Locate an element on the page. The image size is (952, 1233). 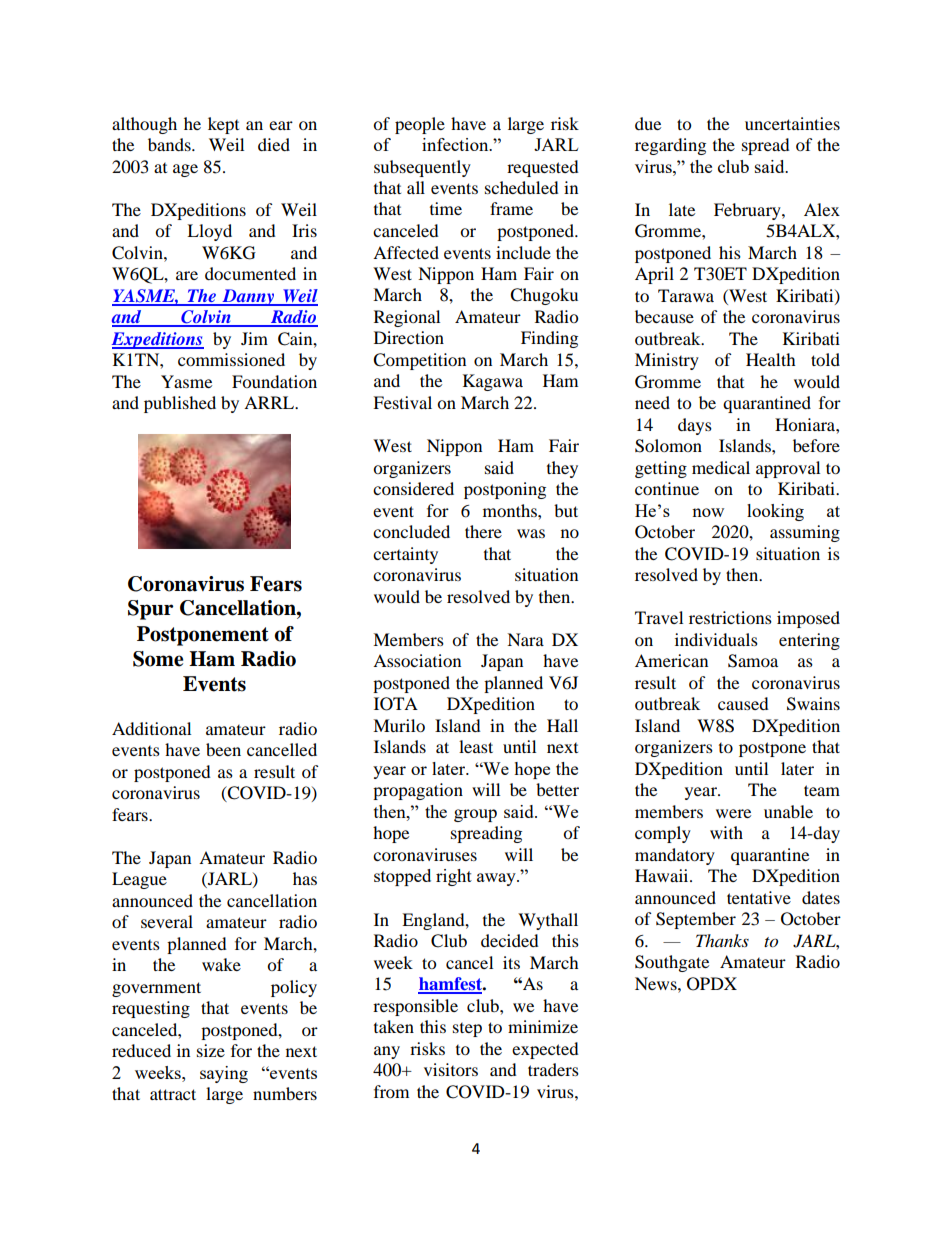
restrictions is located at coordinates (730, 617).
